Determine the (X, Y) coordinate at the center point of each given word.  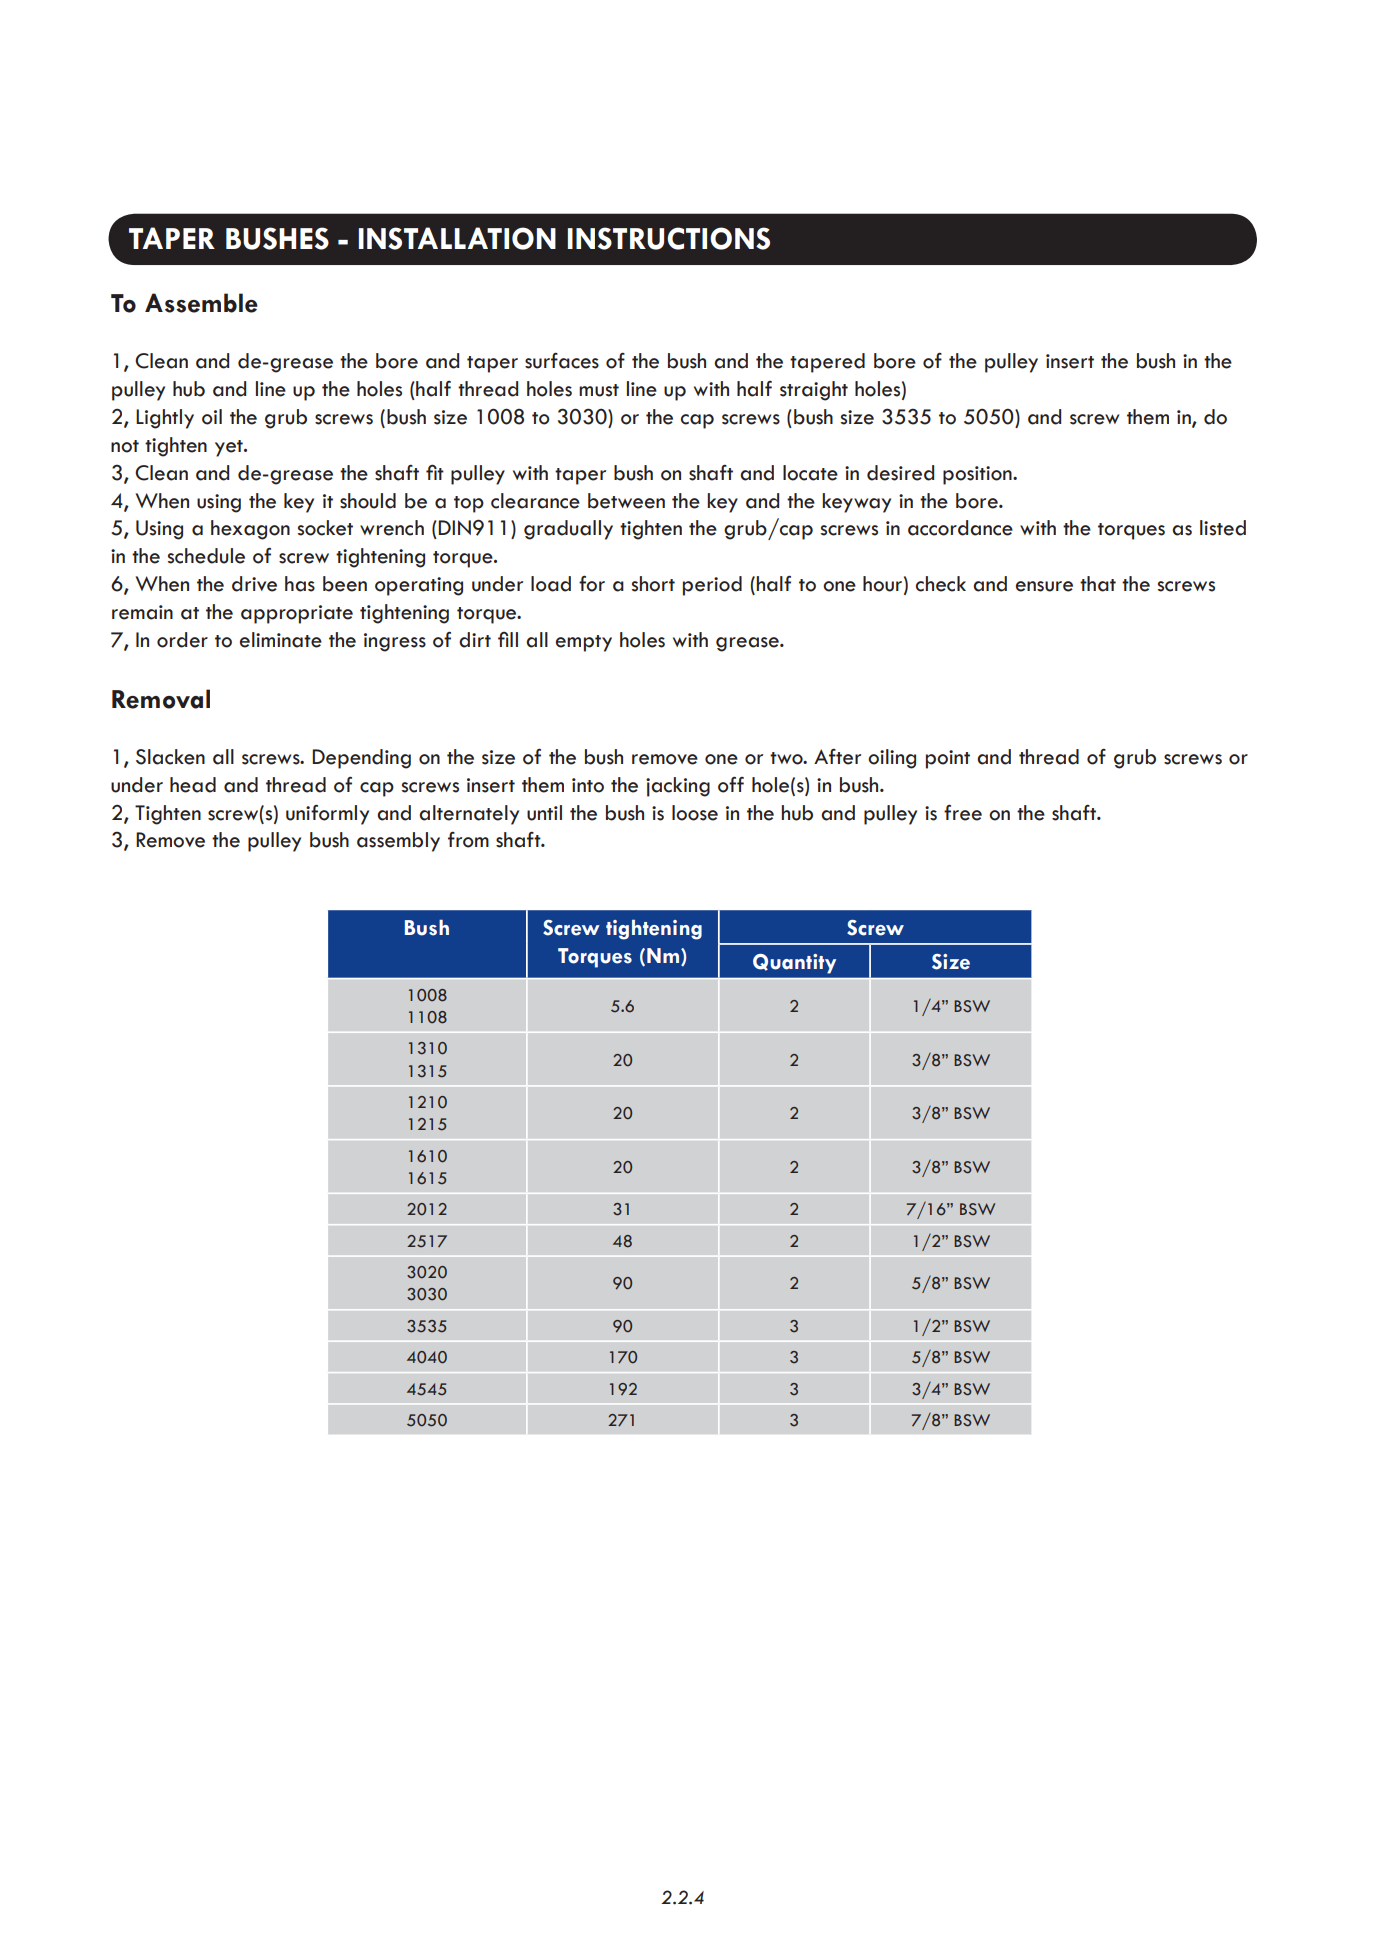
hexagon (250, 530)
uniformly (327, 814)
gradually (568, 530)
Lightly (165, 419)
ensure (1044, 586)
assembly (398, 842)
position (978, 475)
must (599, 390)
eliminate (281, 640)
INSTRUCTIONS (669, 238)
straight (814, 391)
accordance (960, 528)
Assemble (201, 303)
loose (695, 813)
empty (584, 643)
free (963, 812)
